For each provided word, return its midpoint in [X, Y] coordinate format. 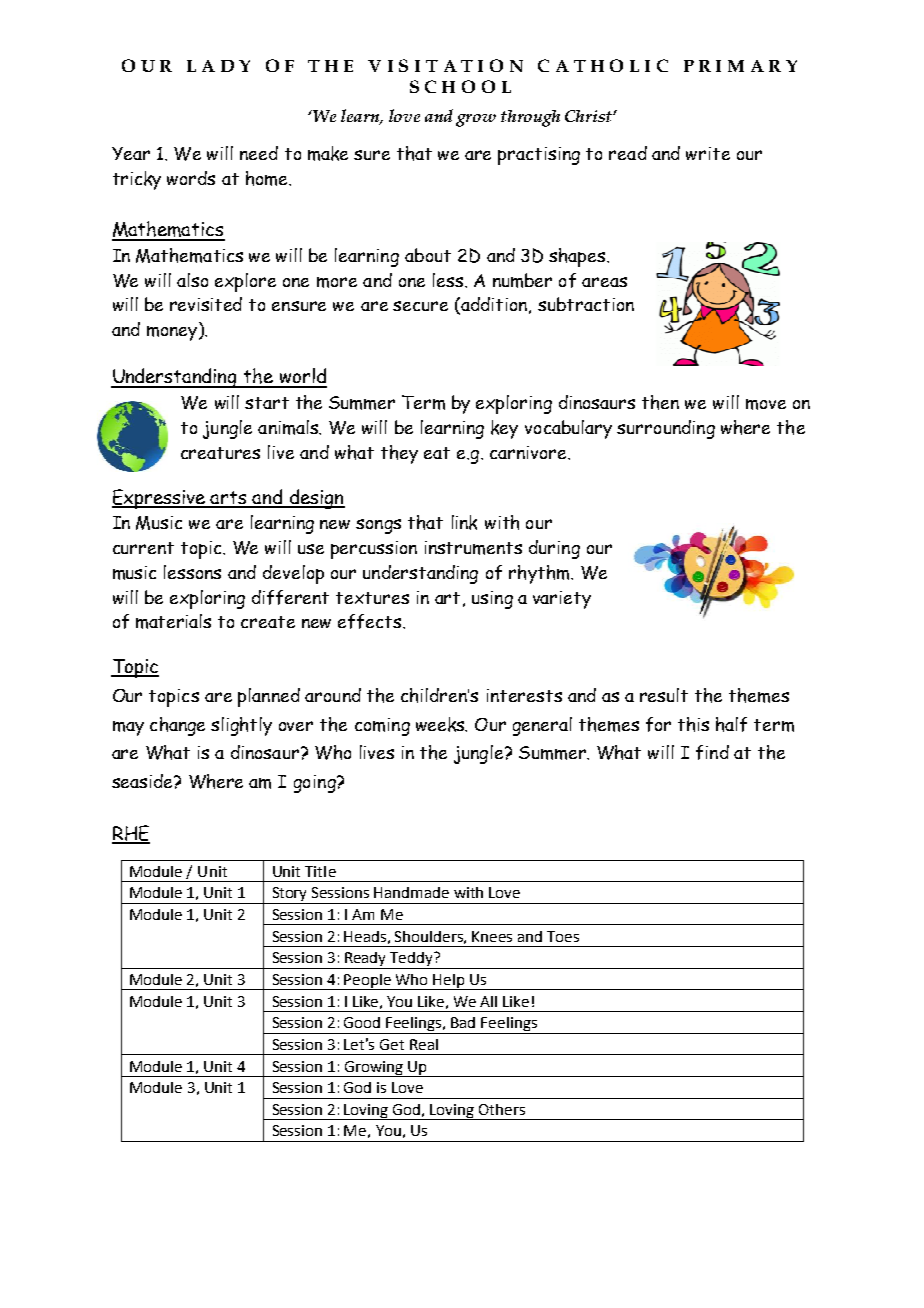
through [530, 118]
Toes [563, 936]
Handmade [411, 892]
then [660, 402]
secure [420, 306]
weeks [441, 724]
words [191, 178]
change [177, 726]
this [693, 724]
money [173, 333]
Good [362, 1022]
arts [229, 499]
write [708, 153]
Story [290, 895]
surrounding [666, 429]
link [464, 522]
